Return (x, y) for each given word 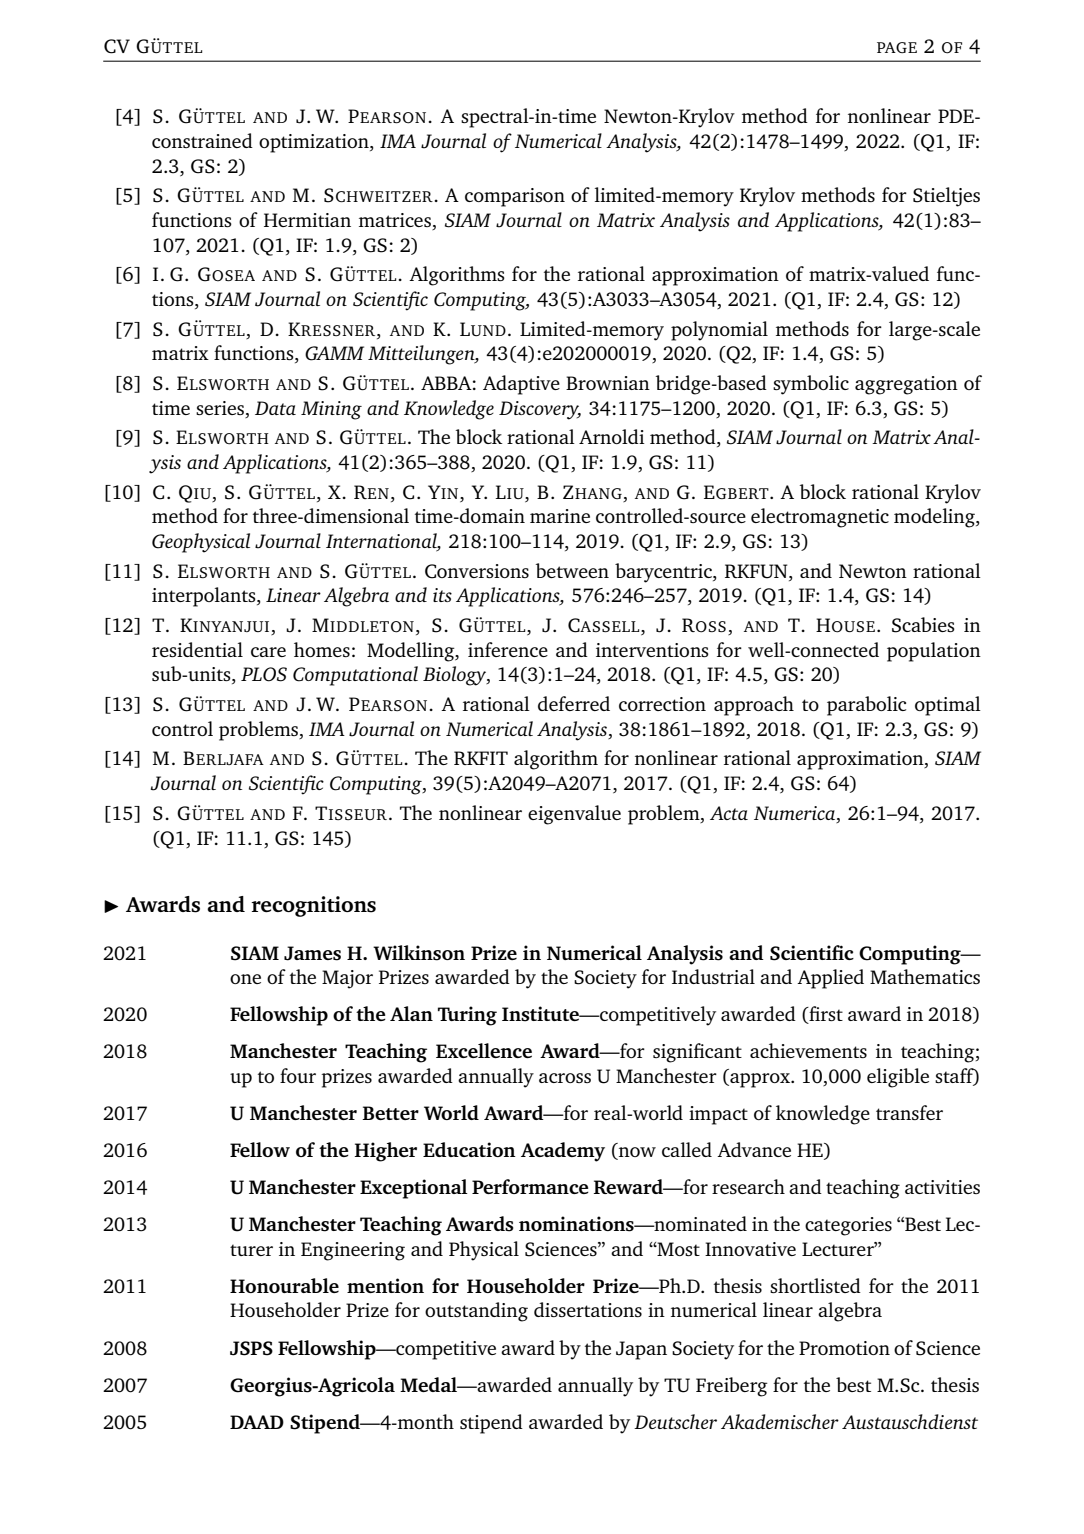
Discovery (540, 410)
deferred (574, 703)
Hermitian (307, 220)
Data (275, 408)
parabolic (866, 706)
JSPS (251, 1348)
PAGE (897, 47)
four (298, 1075)
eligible (898, 1078)
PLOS (264, 674)
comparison (515, 197)
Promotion (844, 1348)
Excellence (484, 1050)
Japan (641, 1350)
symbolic (811, 385)
